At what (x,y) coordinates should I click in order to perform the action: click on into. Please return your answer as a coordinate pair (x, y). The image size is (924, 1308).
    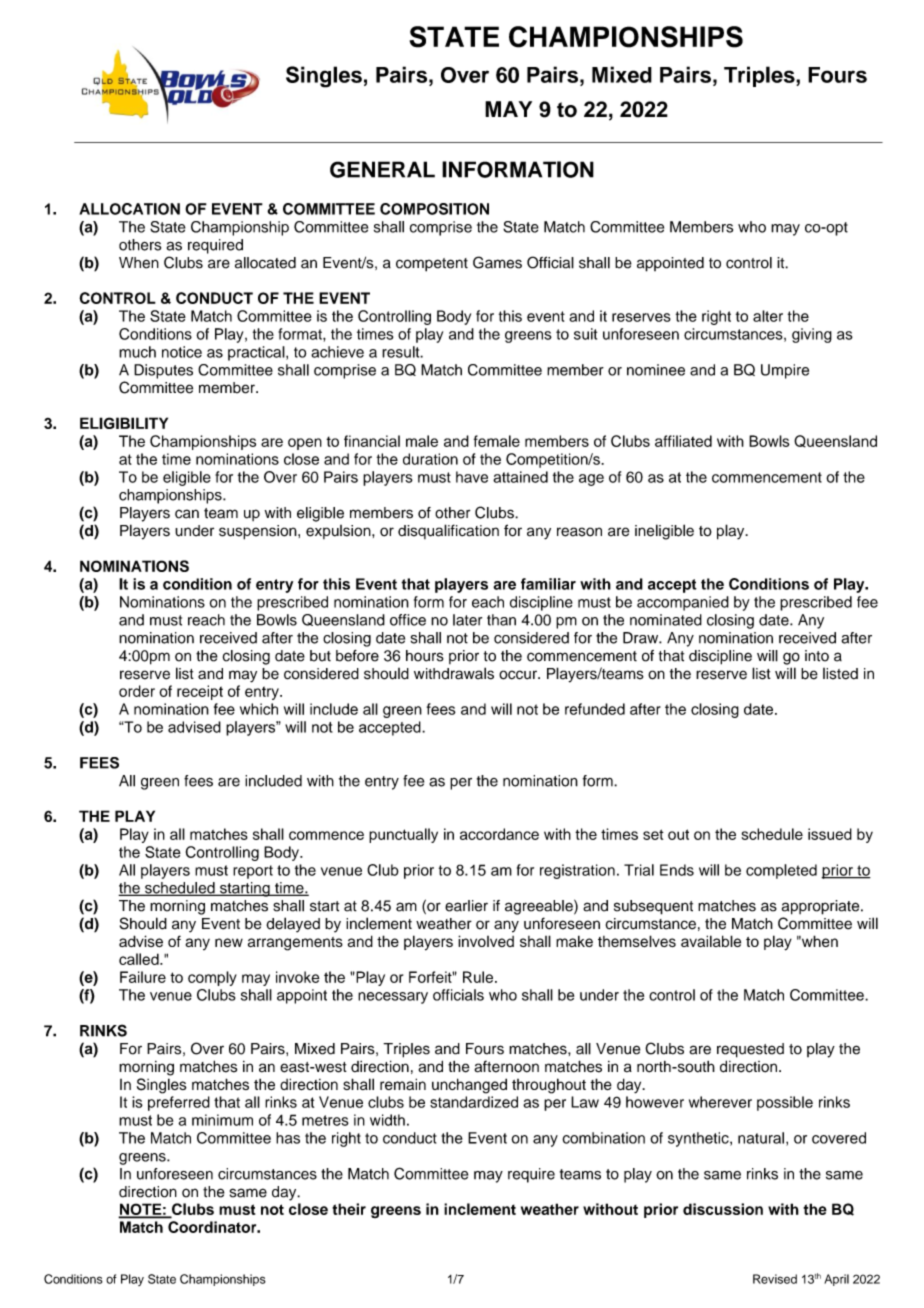
    Looking at the image, I should click on (817, 656).
